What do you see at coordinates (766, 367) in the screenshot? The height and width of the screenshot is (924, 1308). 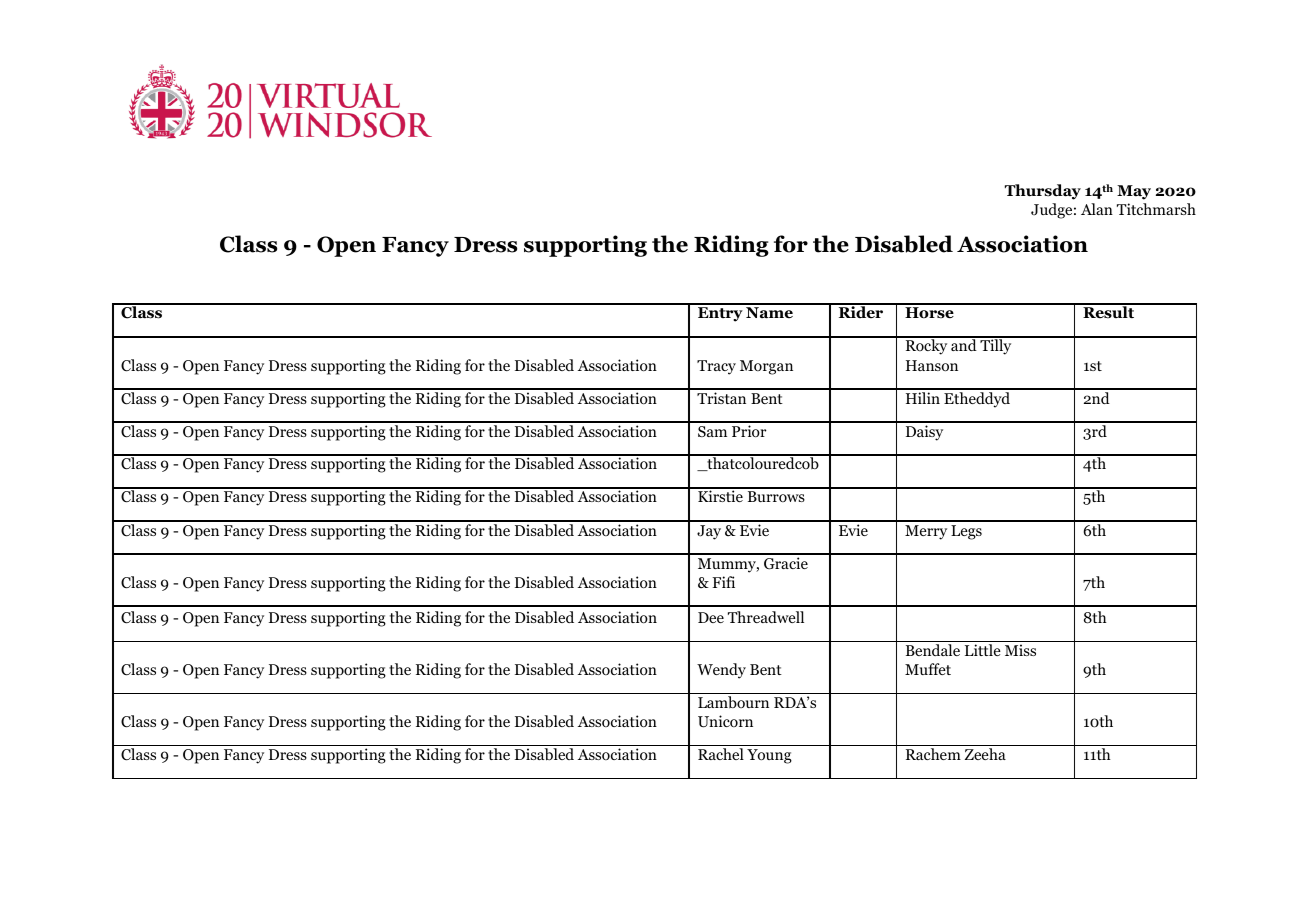 I see `Morgan` at bounding box center [766, 367].
